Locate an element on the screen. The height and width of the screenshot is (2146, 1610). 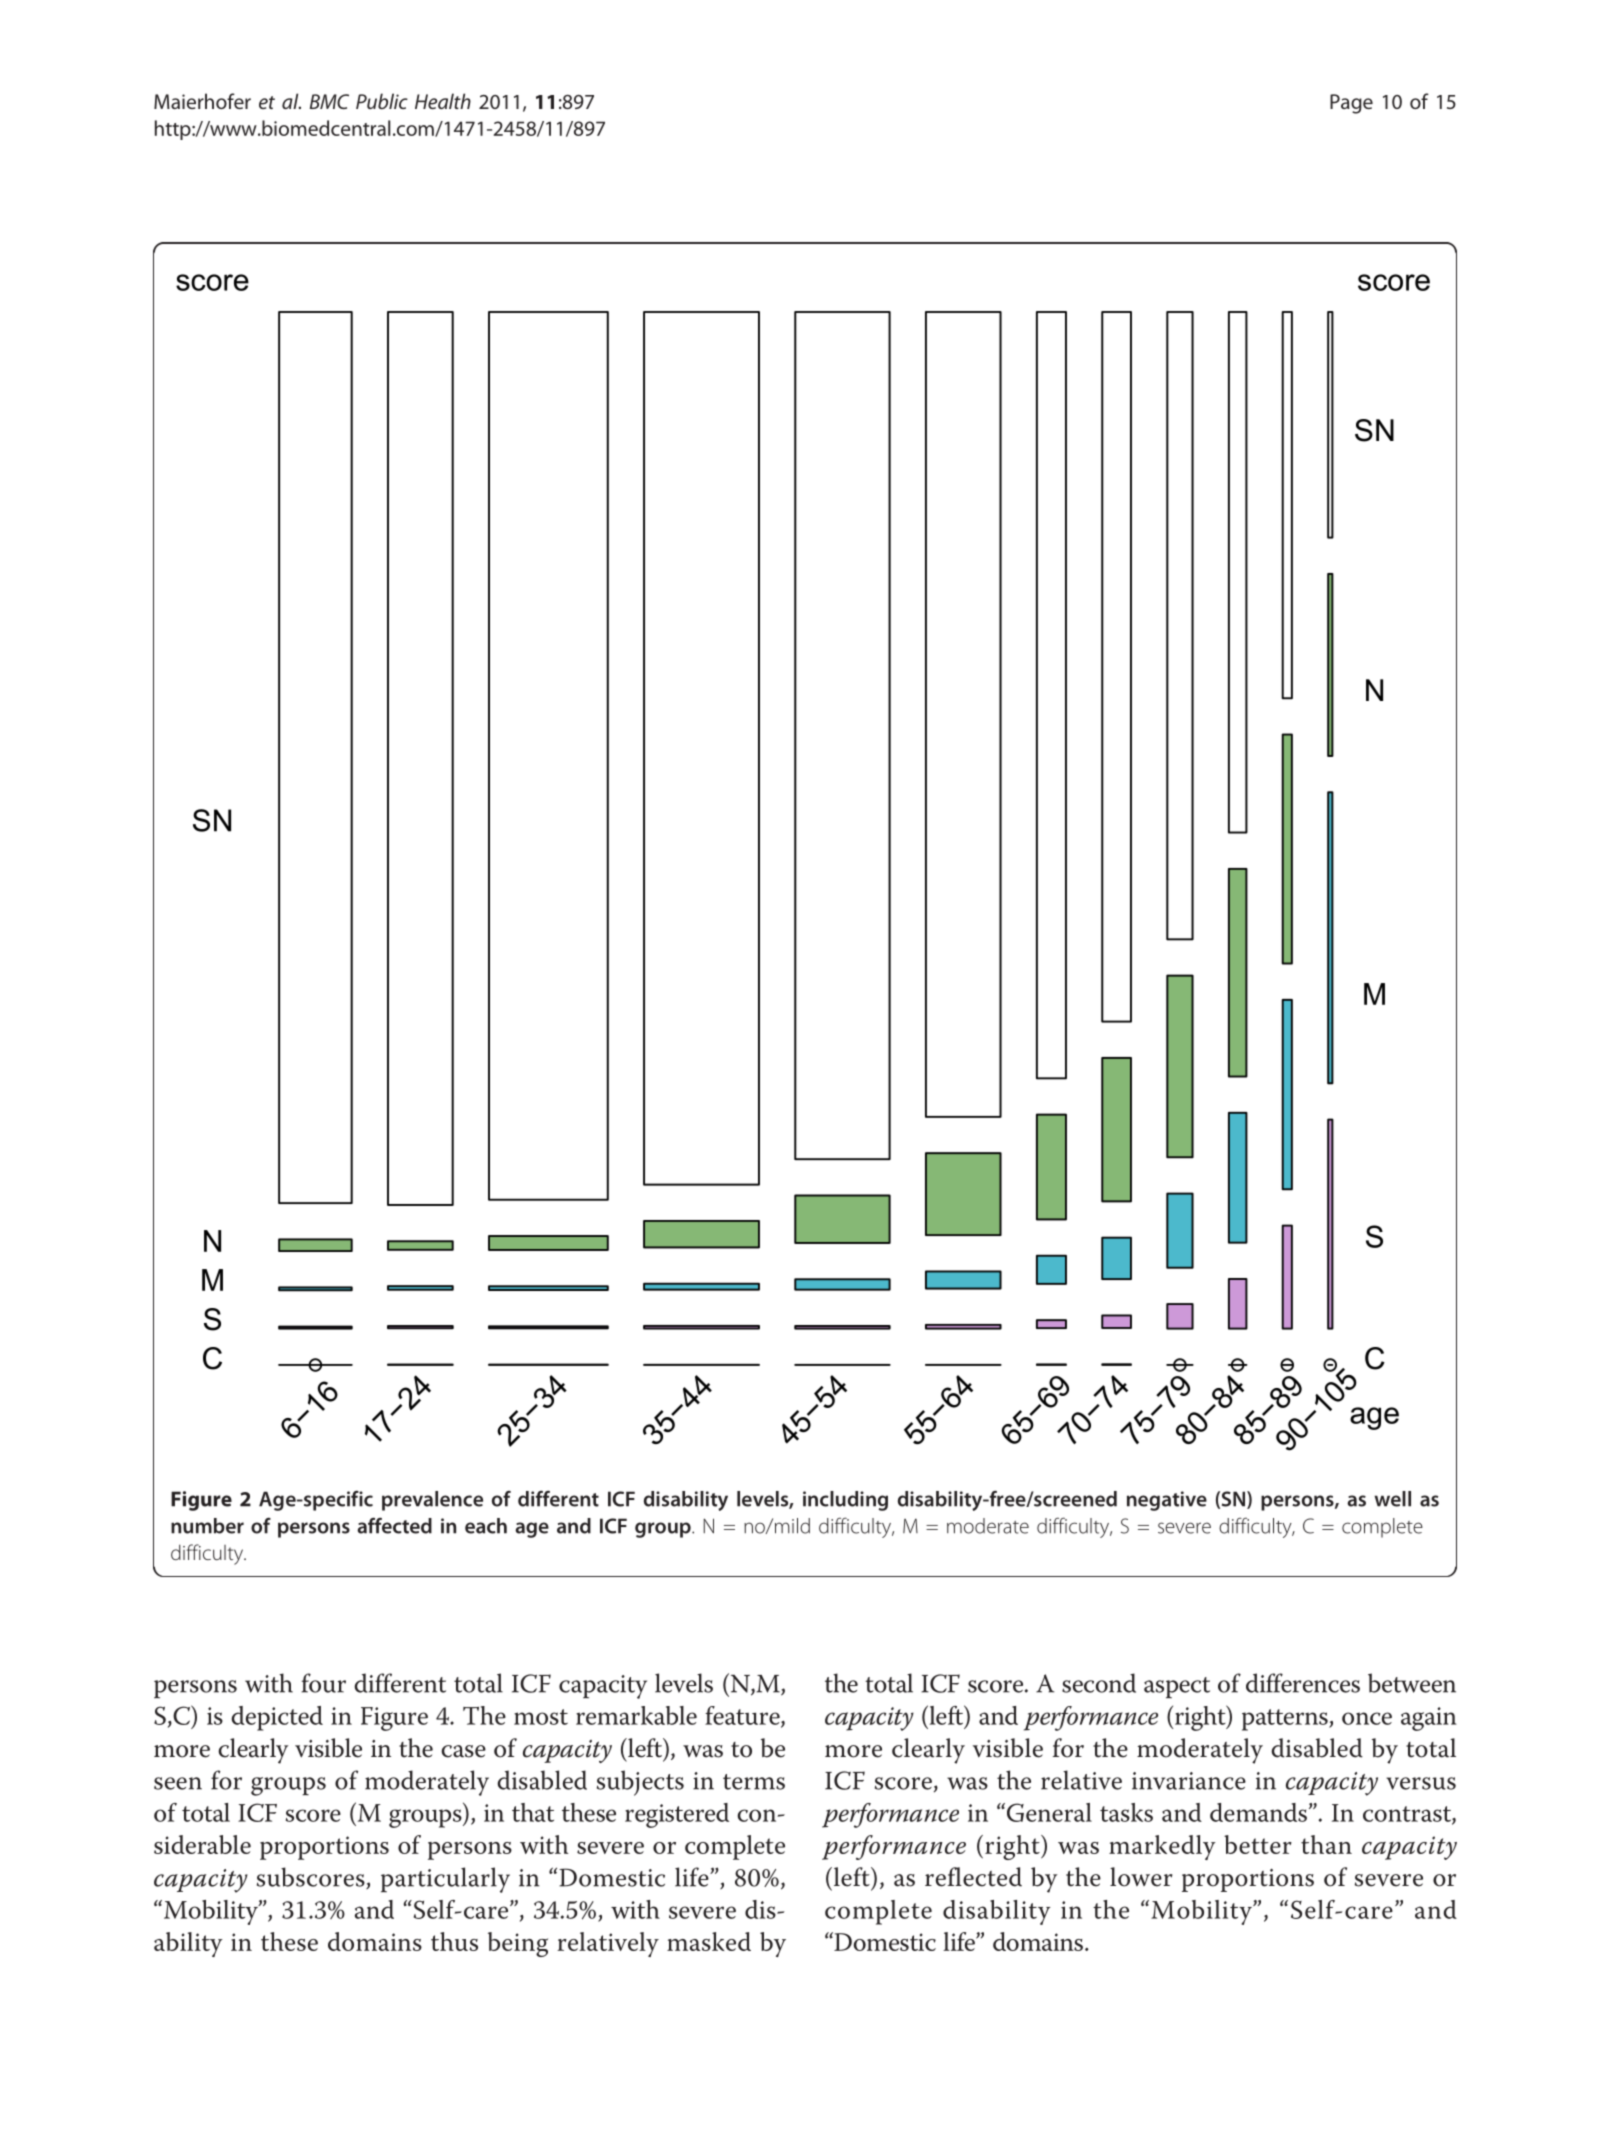
differences is located at coordinates (1303, 1683).
